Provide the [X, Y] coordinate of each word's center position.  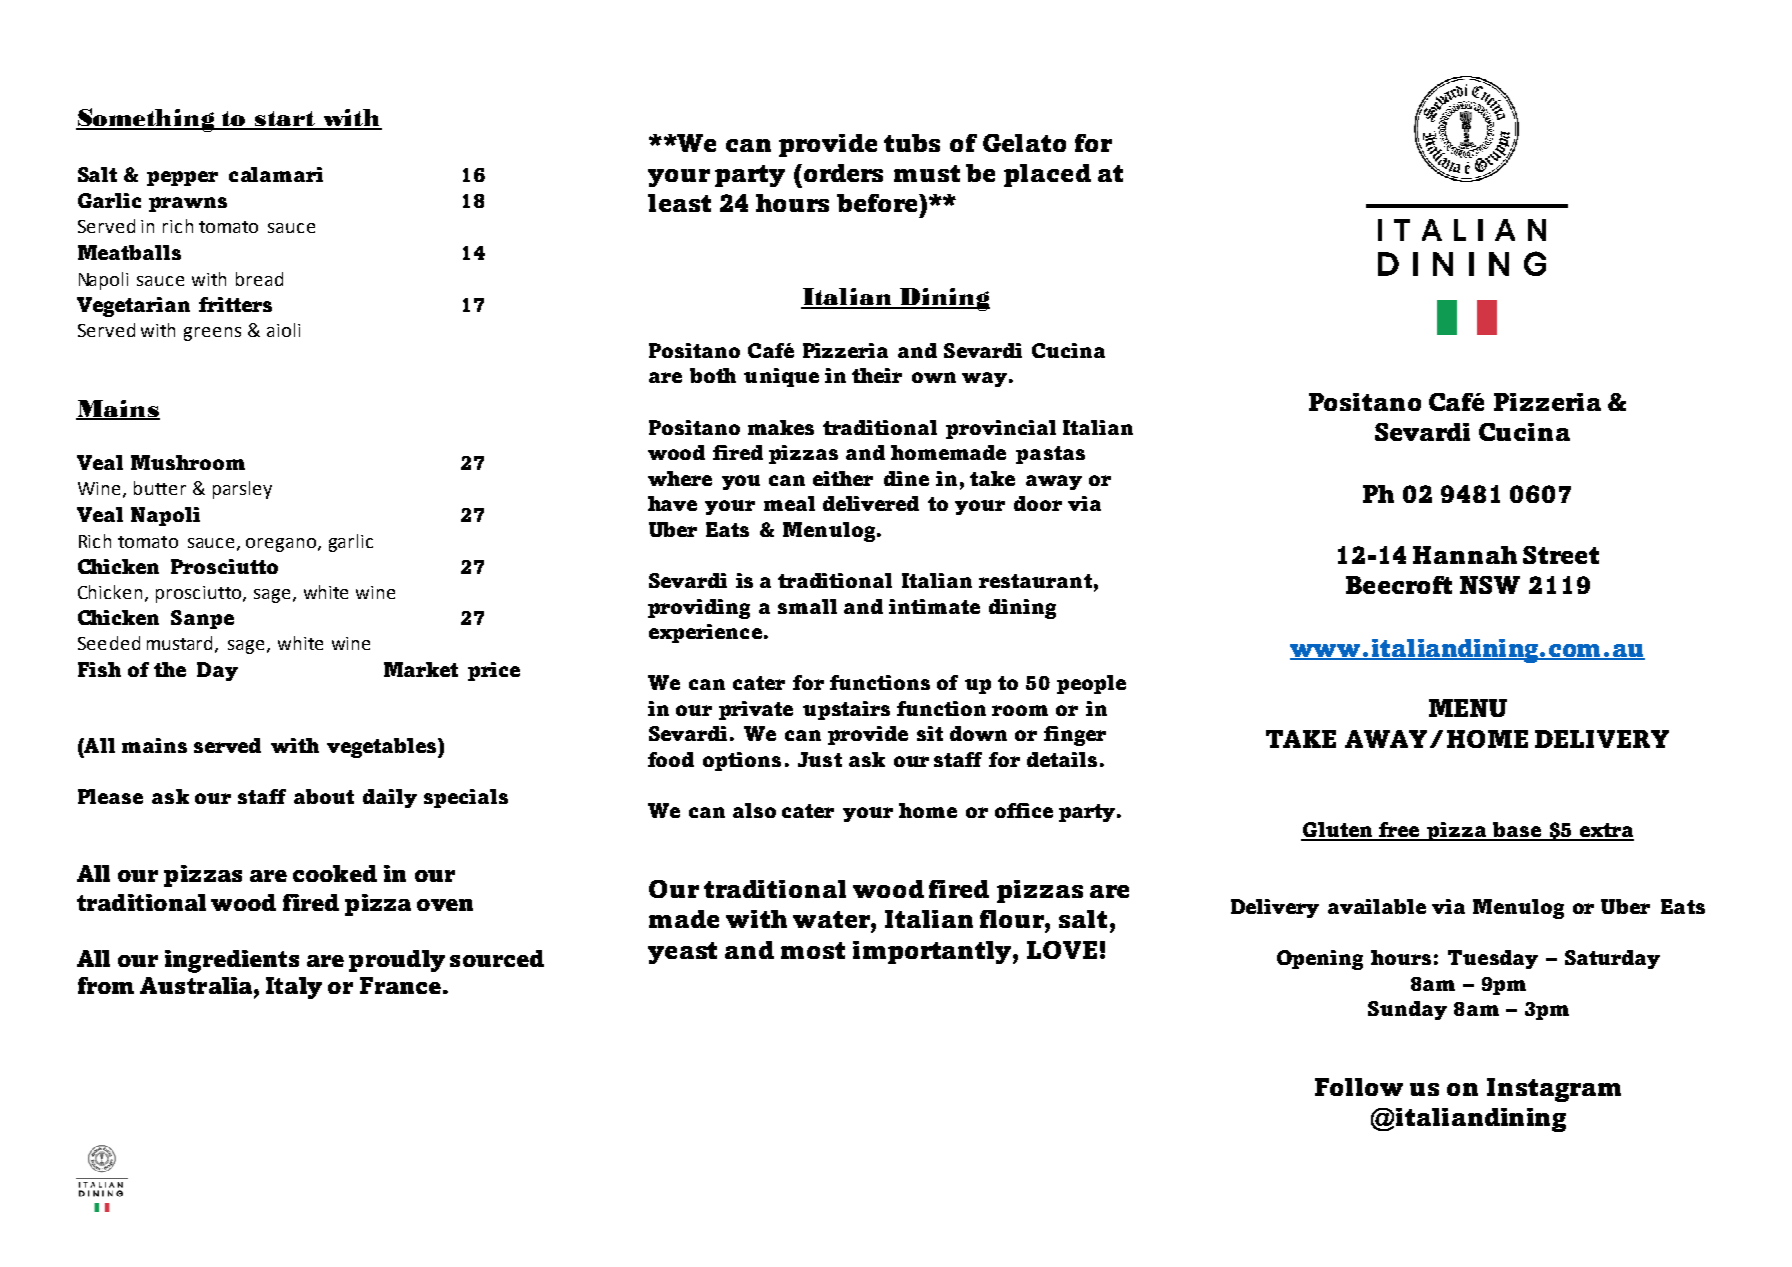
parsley [242, 490]
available [1377, 906]
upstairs [846, 710]
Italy [294, 988]
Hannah [1465, 555]
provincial [1001, 429]
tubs [912, 143]
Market [421, 669]
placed [1047, 175]
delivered [871, 503]
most [813, 950]
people [1091, 684]
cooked [335, 873]
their [877, 375]
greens [212, 334]
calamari [276, 174]
